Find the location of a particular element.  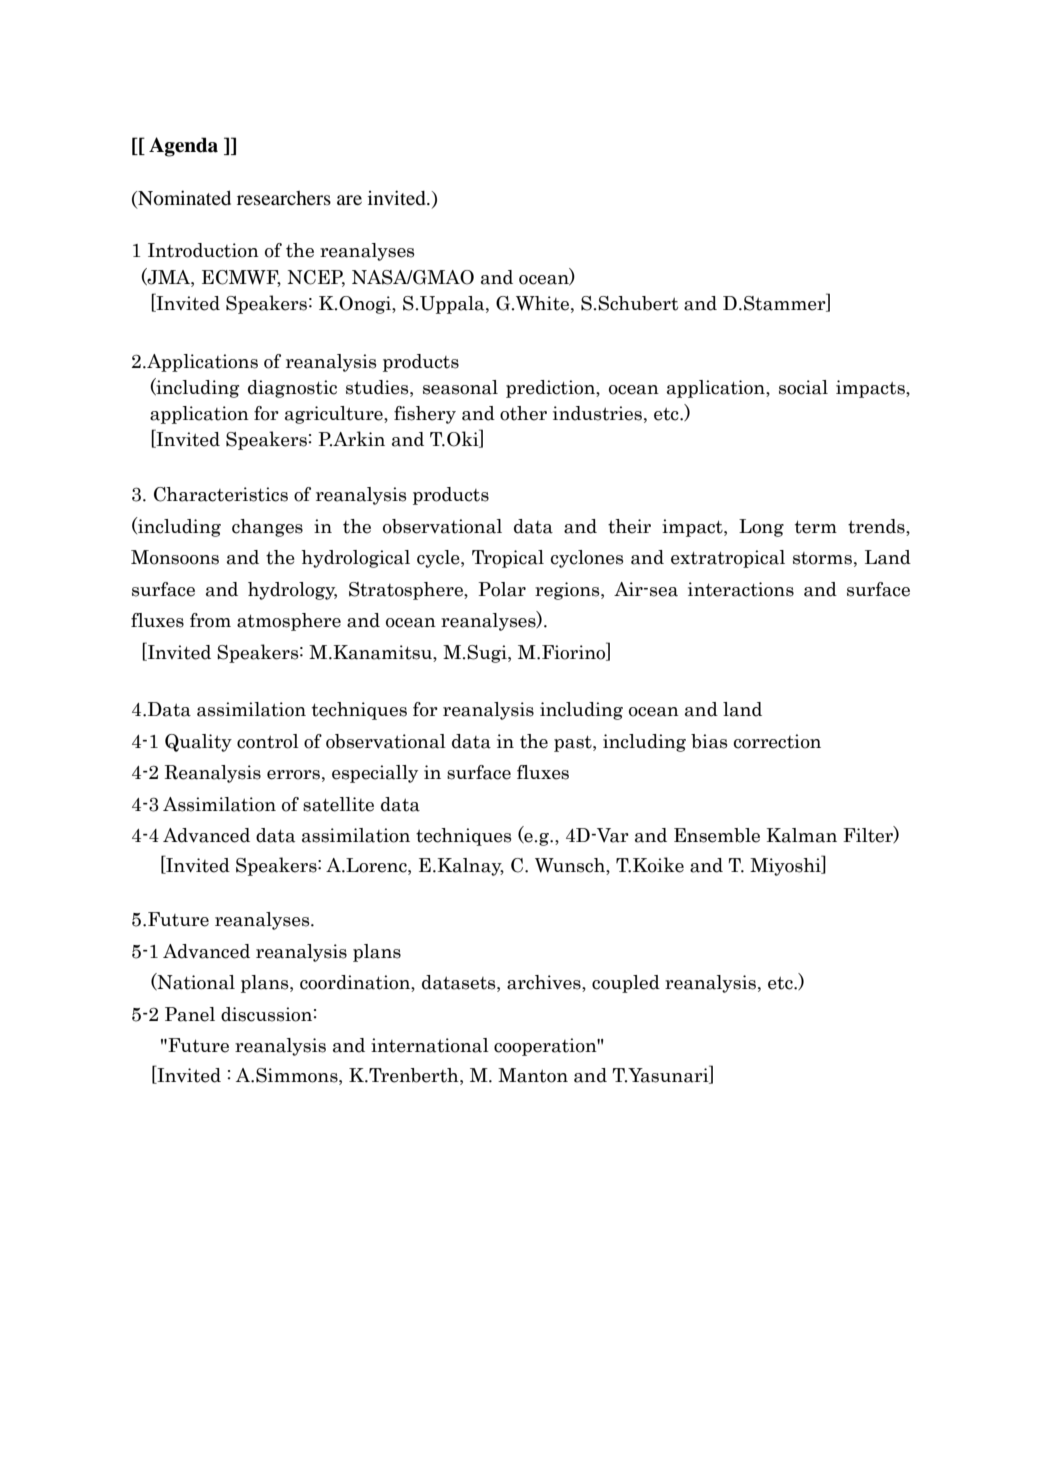

correction is located at coordinates (777, 741).
